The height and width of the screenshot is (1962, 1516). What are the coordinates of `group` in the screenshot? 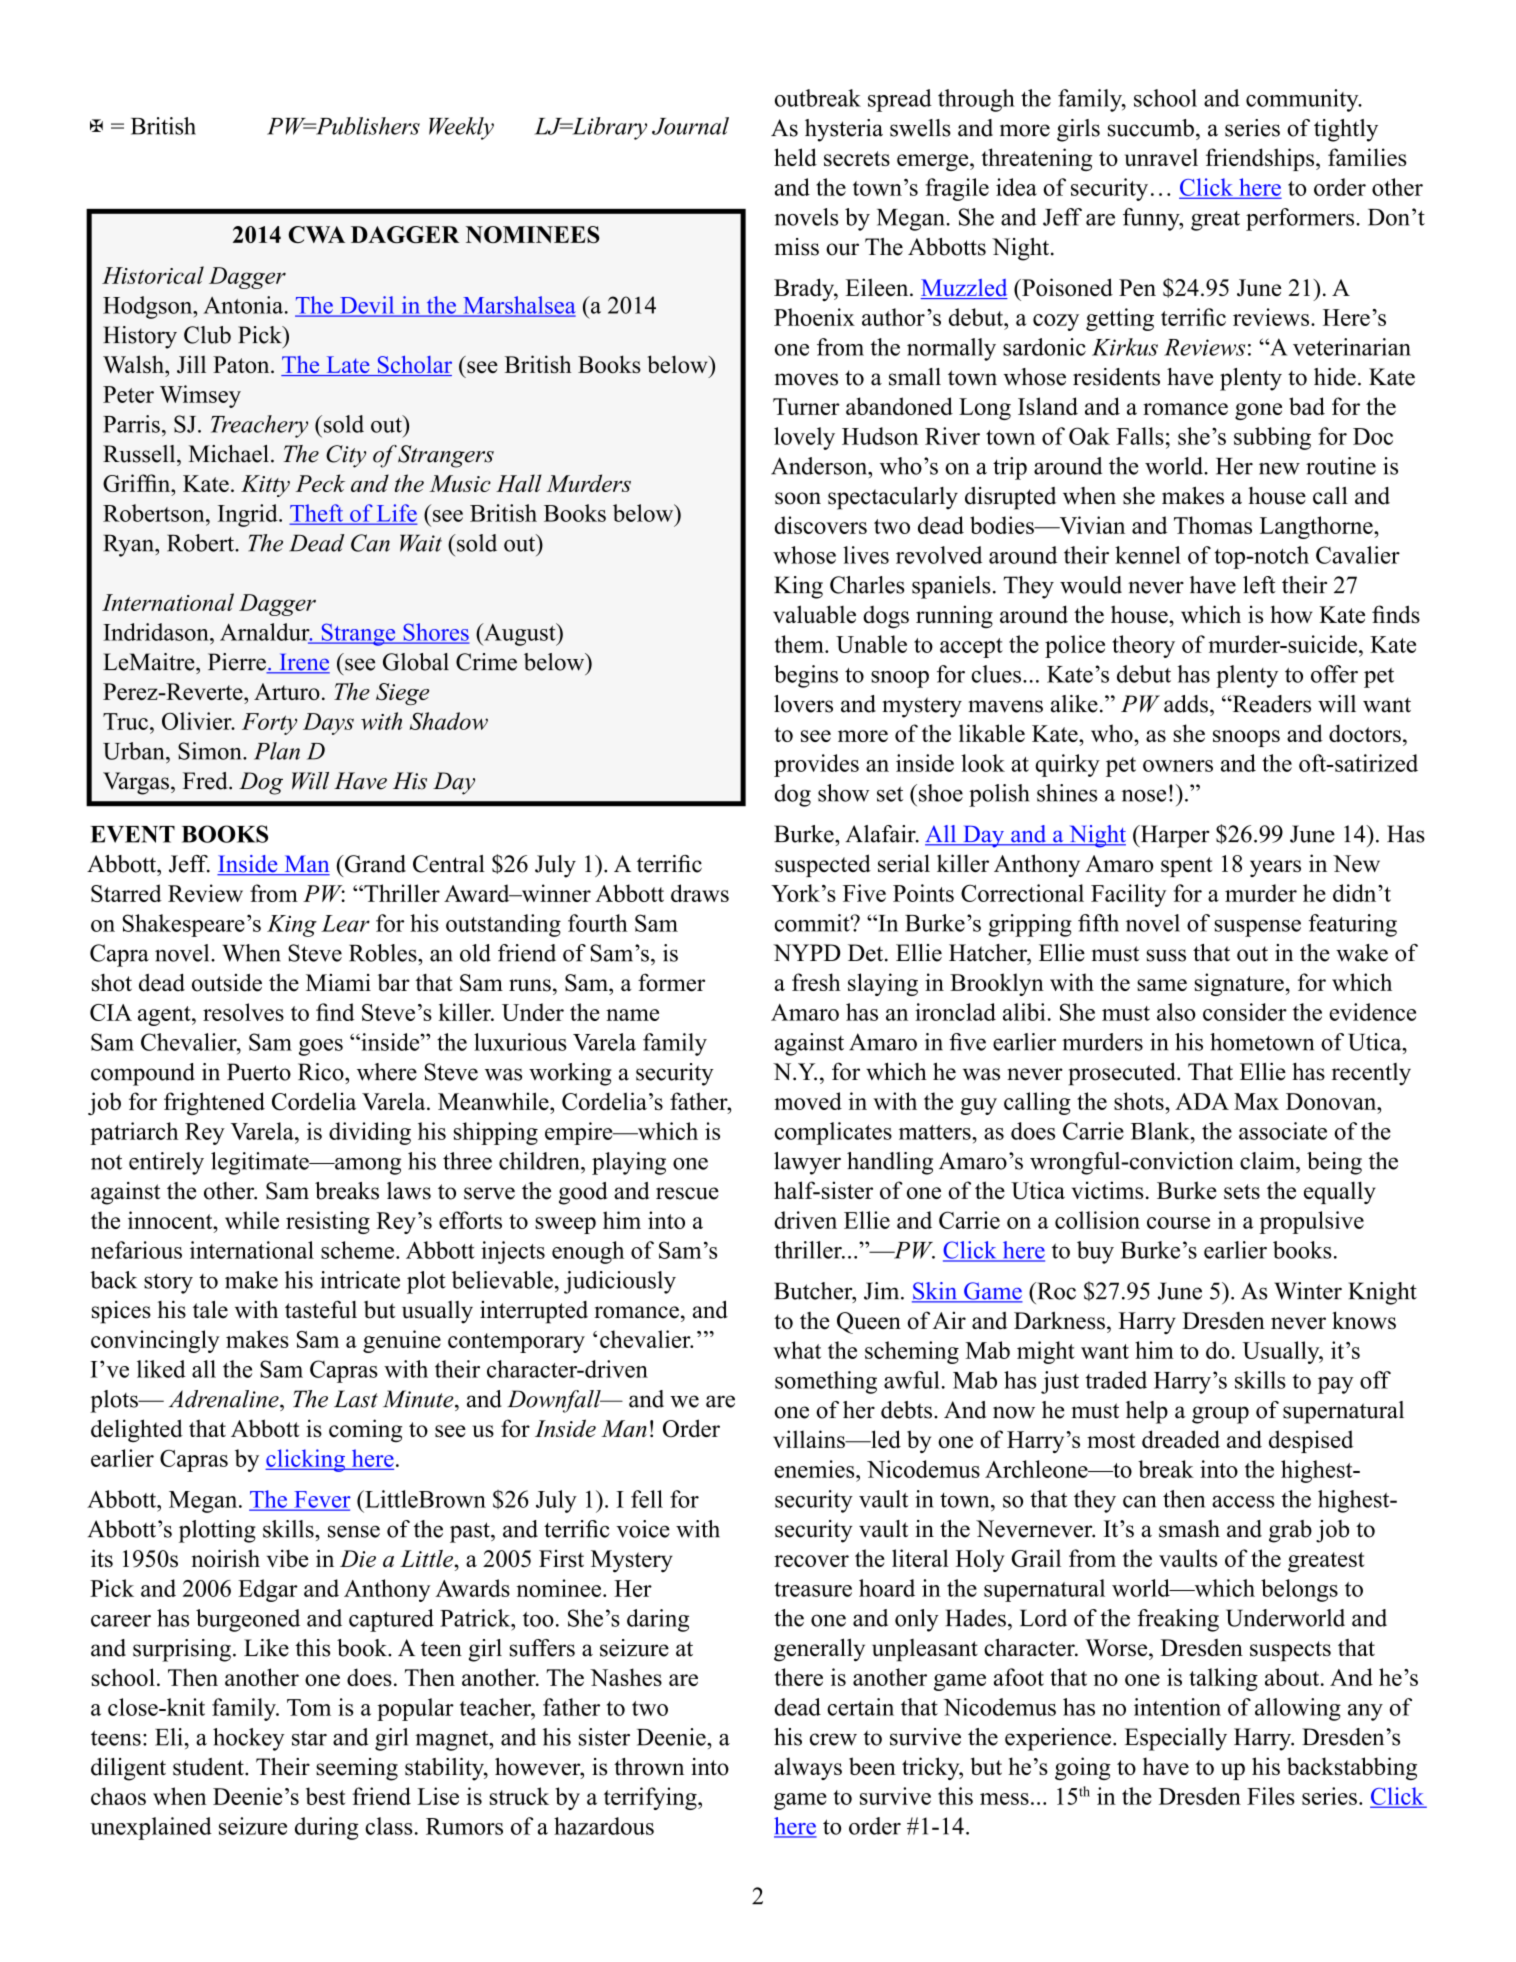 It's located at (1220, 1415).
